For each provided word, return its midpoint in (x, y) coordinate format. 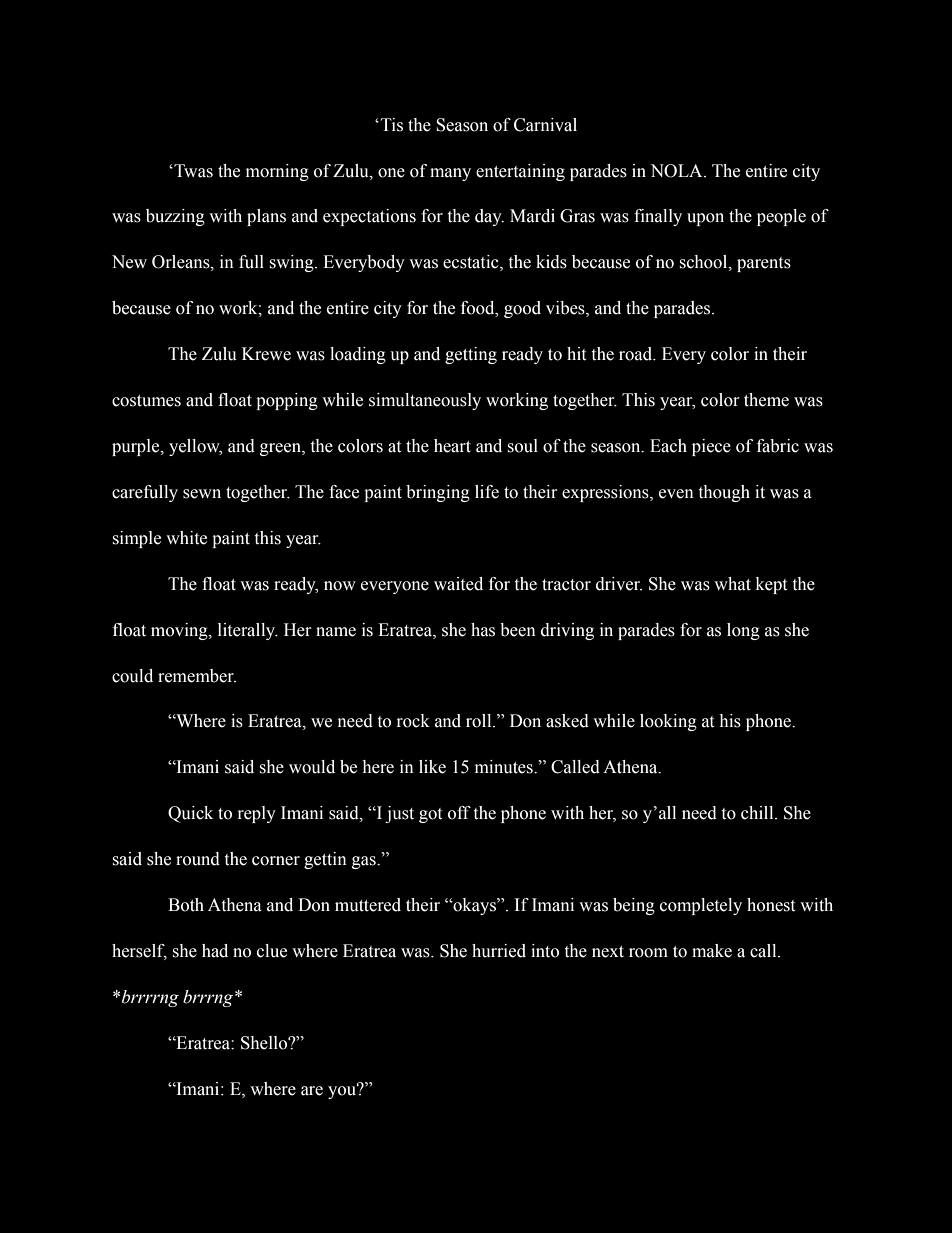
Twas (192, 171)
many (450, 174)
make (712, 951)
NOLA (677, 171)
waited (458, 584)
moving (180, 631)
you (343, 1091)
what (732, 584)
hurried (499, 951)
